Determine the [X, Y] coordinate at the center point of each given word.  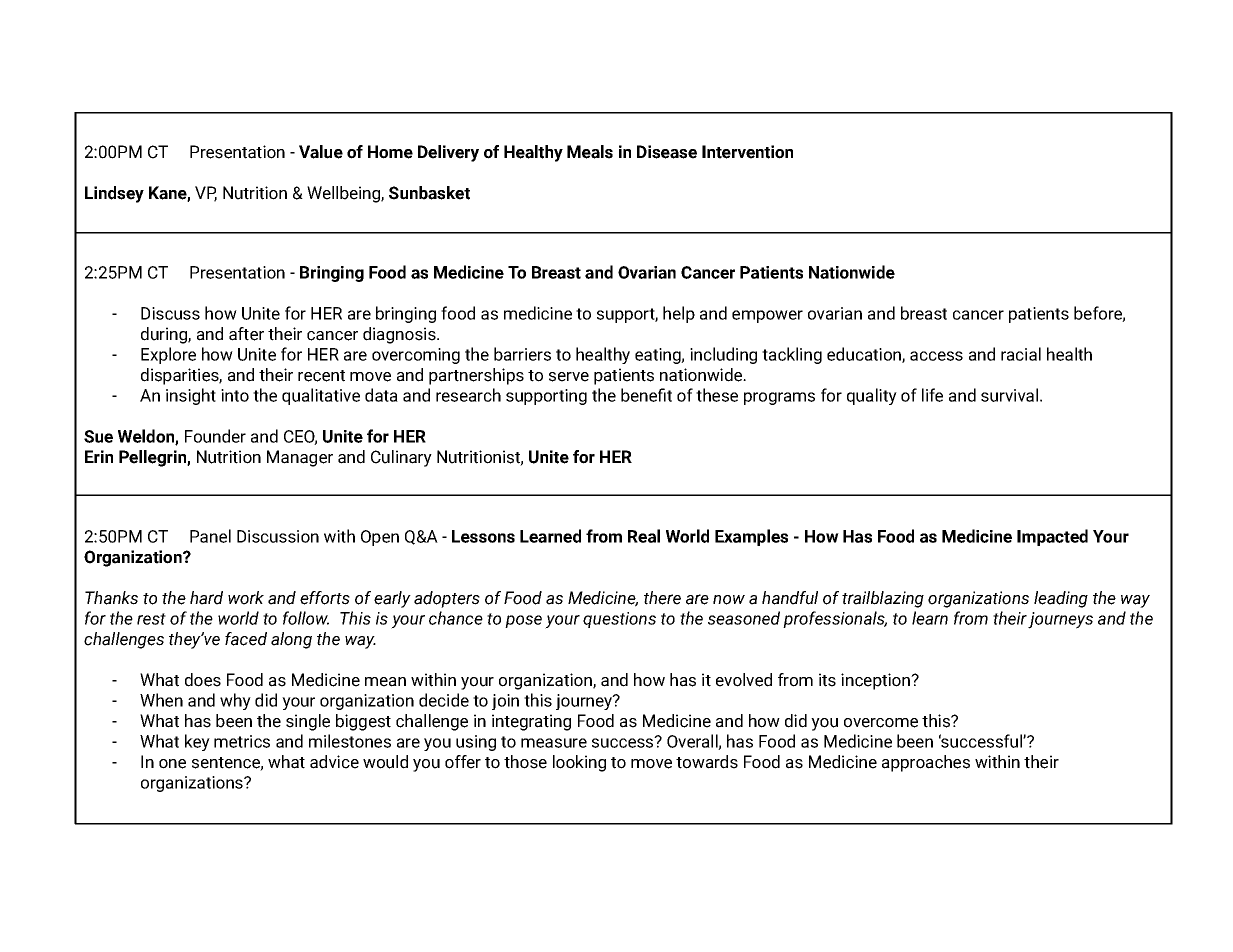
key [197, 742]
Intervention [747, 152]
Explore [168, 355]
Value [321, 152]
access [936, 356]
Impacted [1052, 537]
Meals [590, 152]
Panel [210, 536]
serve [569, 377]
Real [644, 536]
